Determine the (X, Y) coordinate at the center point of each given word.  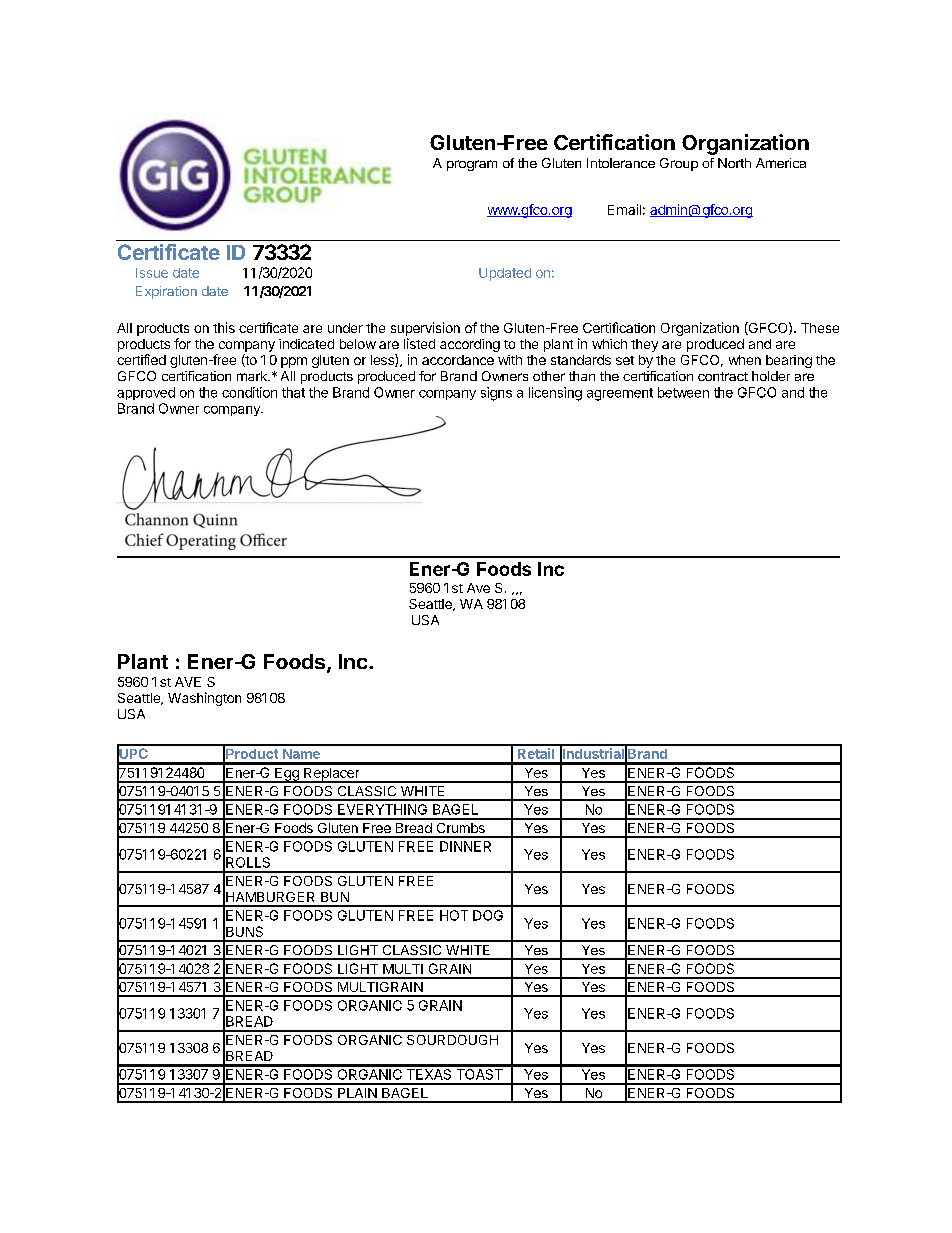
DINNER (465, 846)
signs (496, 394)
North (734, 163)
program (472, 165)
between (683, 392)
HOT (454, 915)
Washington (204, 699)
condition (249, 392)
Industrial (593, 753)
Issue (152, 273)
